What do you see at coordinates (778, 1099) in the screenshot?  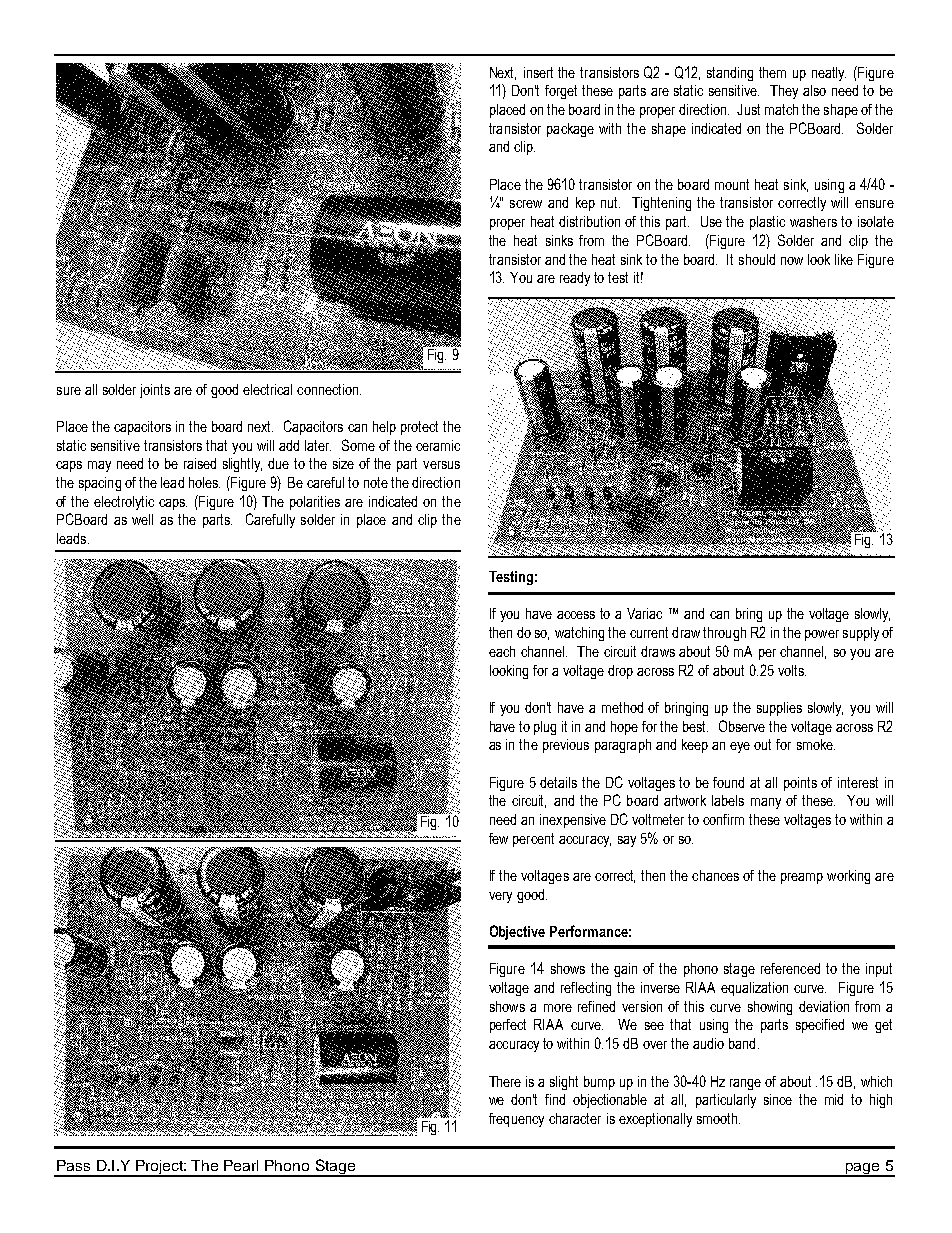 I see `since` at bounding box center [778, 1099].
